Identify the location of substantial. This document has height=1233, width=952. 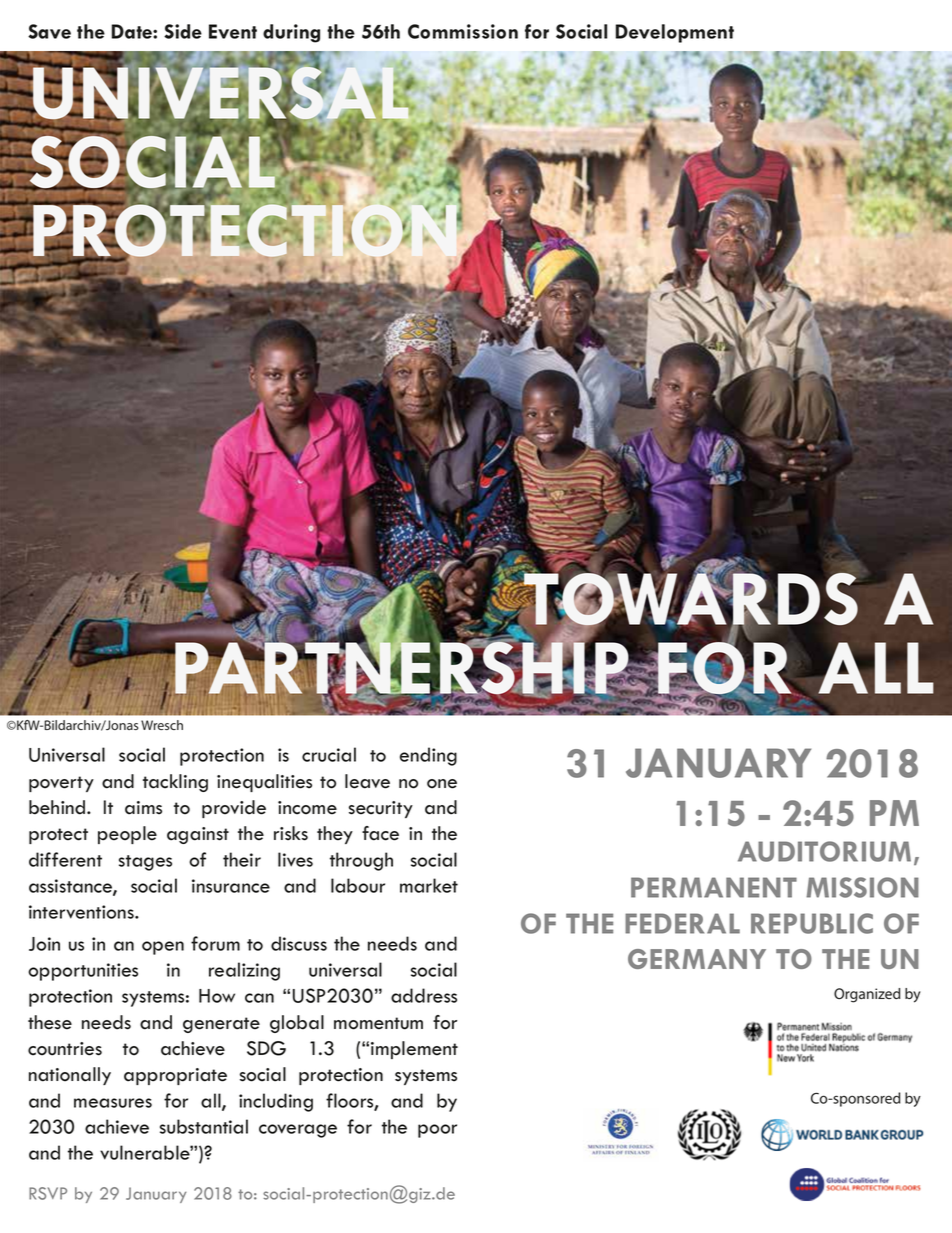
(204, 1126).
